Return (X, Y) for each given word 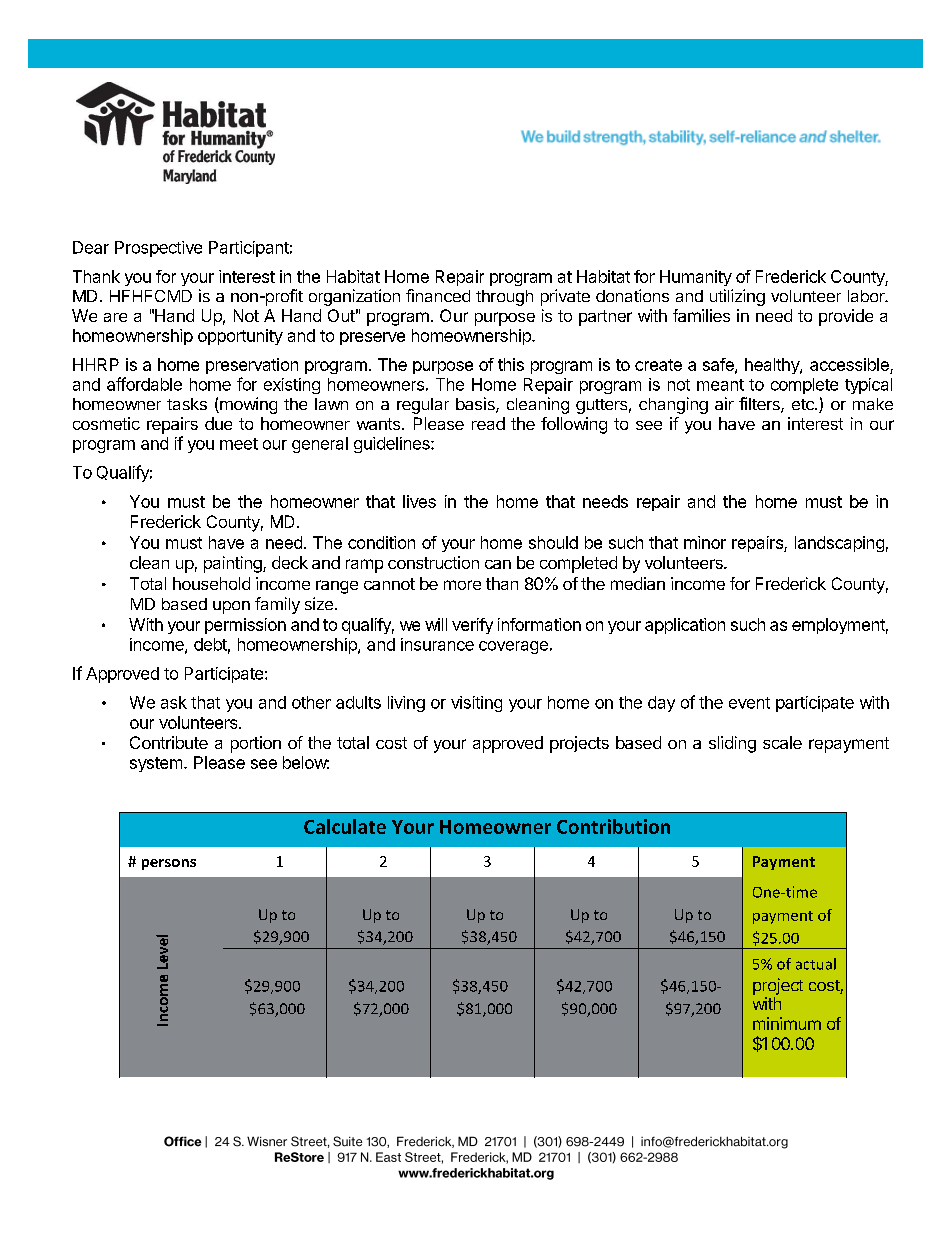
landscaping (839, 544)
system (156, 764)
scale (782, 742)
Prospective (158, 249)
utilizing (737, 297)
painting (234, 564)
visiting (476, 704)
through (504, 298)
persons (169, 864)
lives (419, 501)
